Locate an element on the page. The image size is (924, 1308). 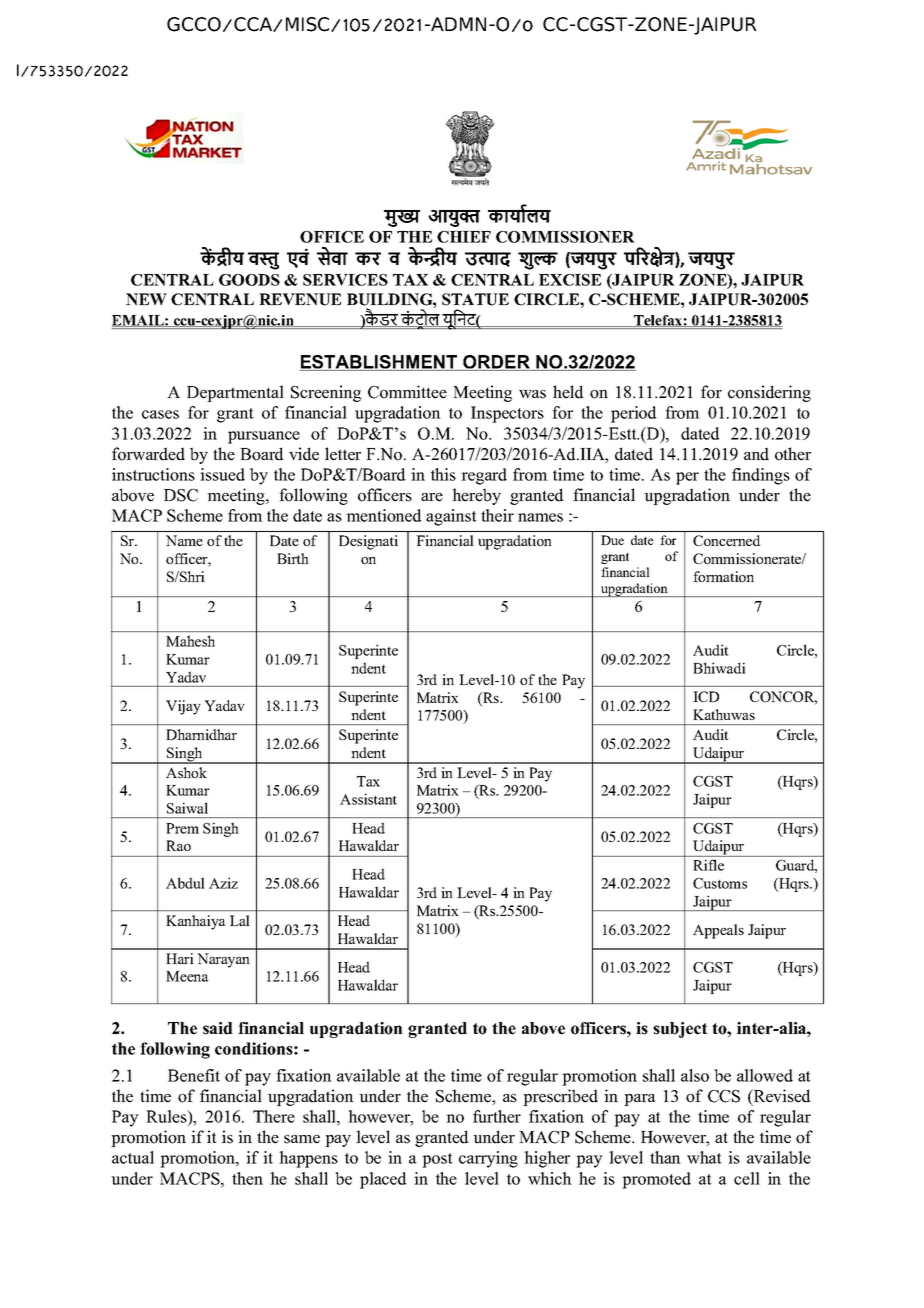
Vijay is located at coordinates (183, 707).
